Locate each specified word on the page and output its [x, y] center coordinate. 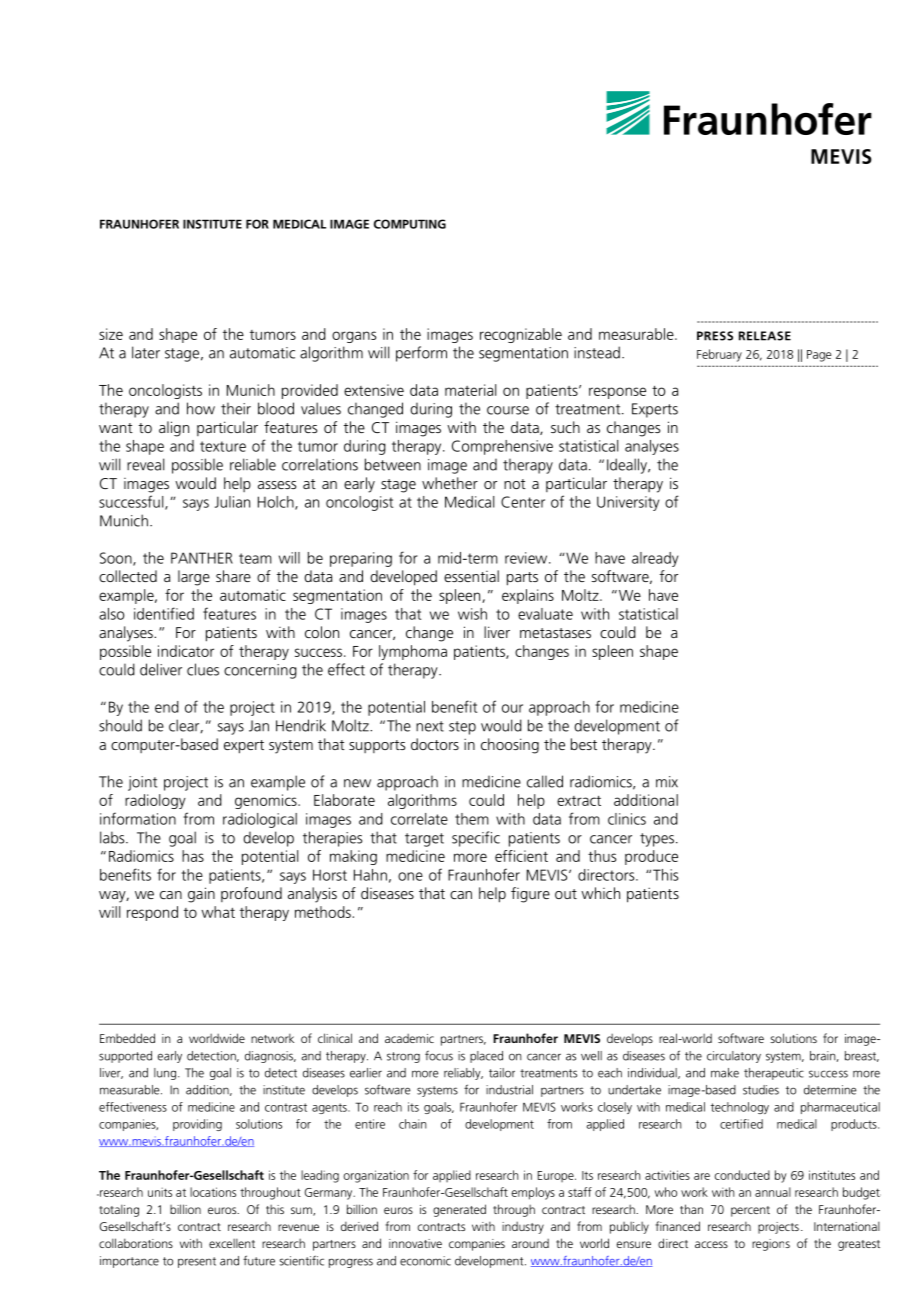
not [515, 484]
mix [667, 782]
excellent [232, 1243]
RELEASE [765, 336]
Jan [259, 726]
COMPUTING [410, 224]
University [628, 503]
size [111, 334]
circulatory [734, 1057]
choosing [510, 746]
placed [486, 1057]
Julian [232, 502]
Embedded [127, 1038]
